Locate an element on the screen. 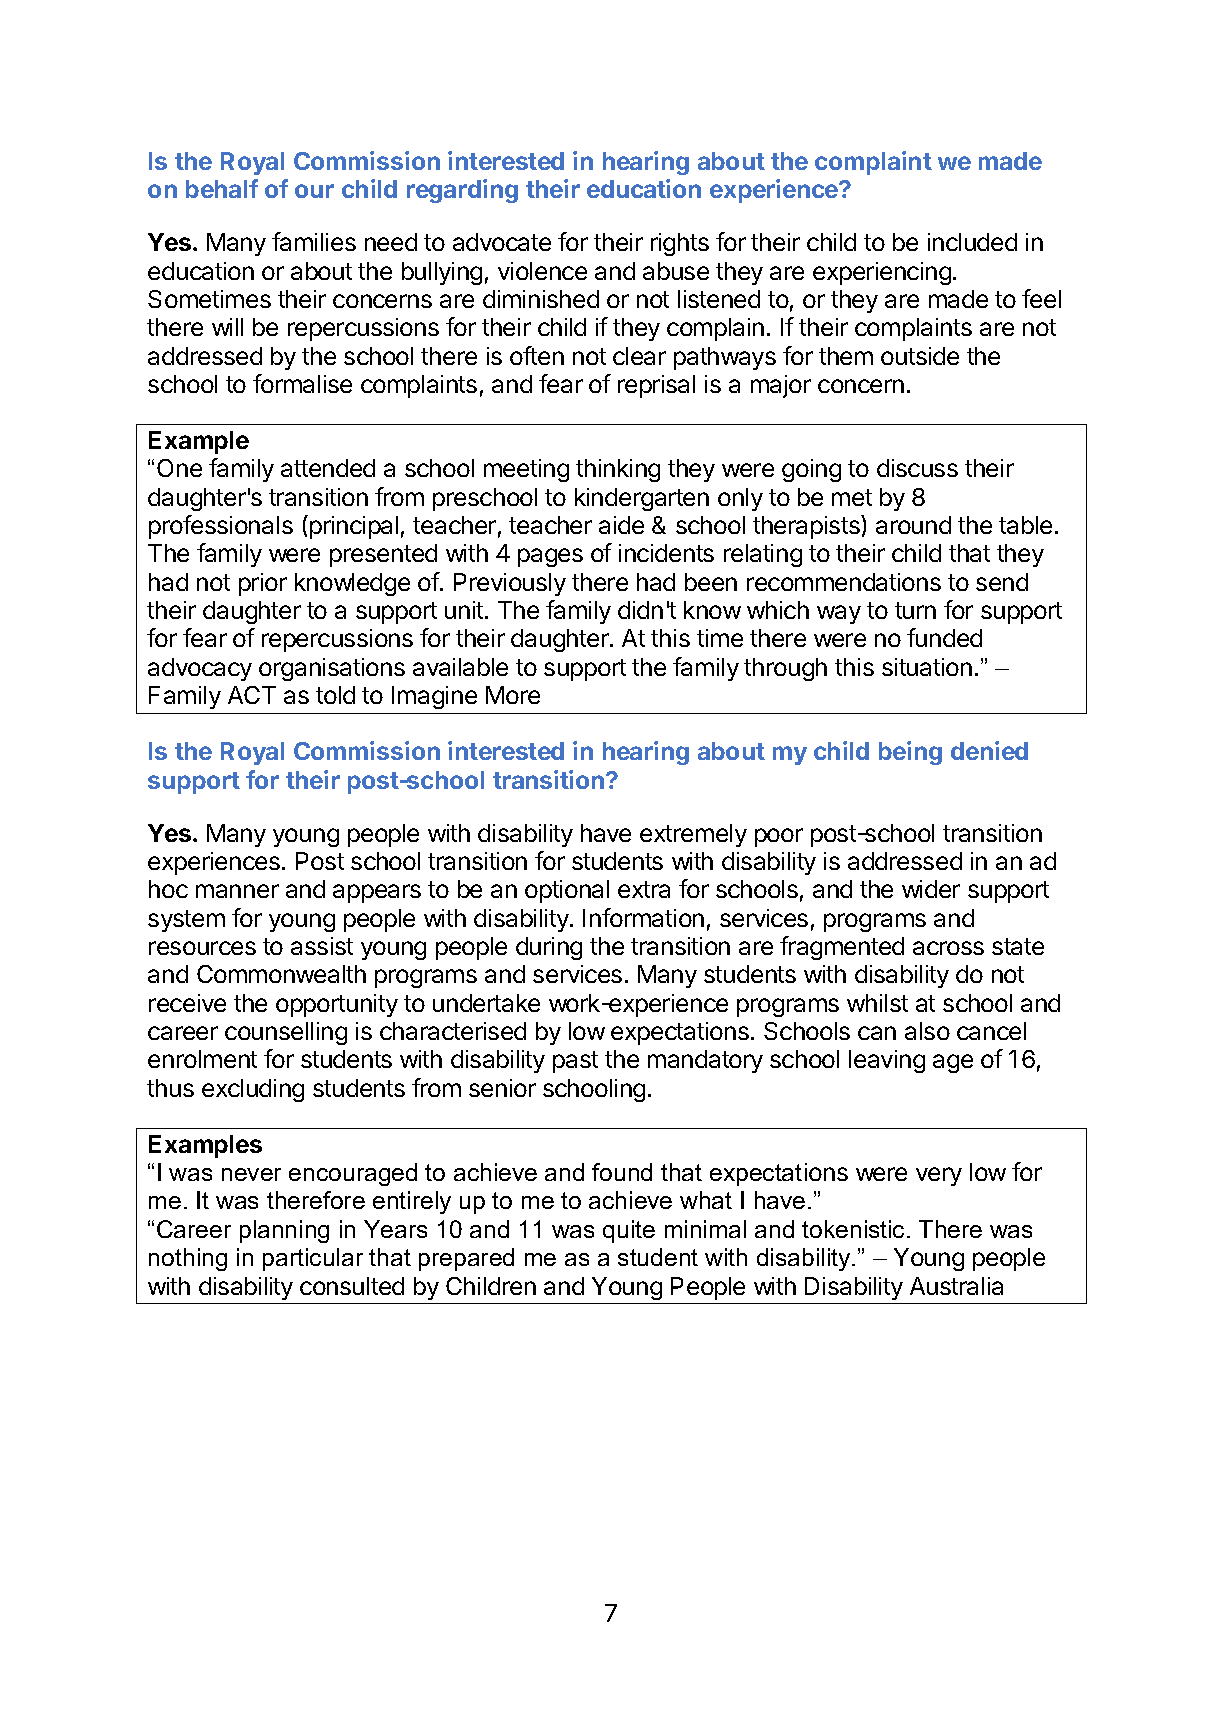 Image resolution: width=1223 pixels, height=1729 pixels. prior is located at coordinates (263, 584).
